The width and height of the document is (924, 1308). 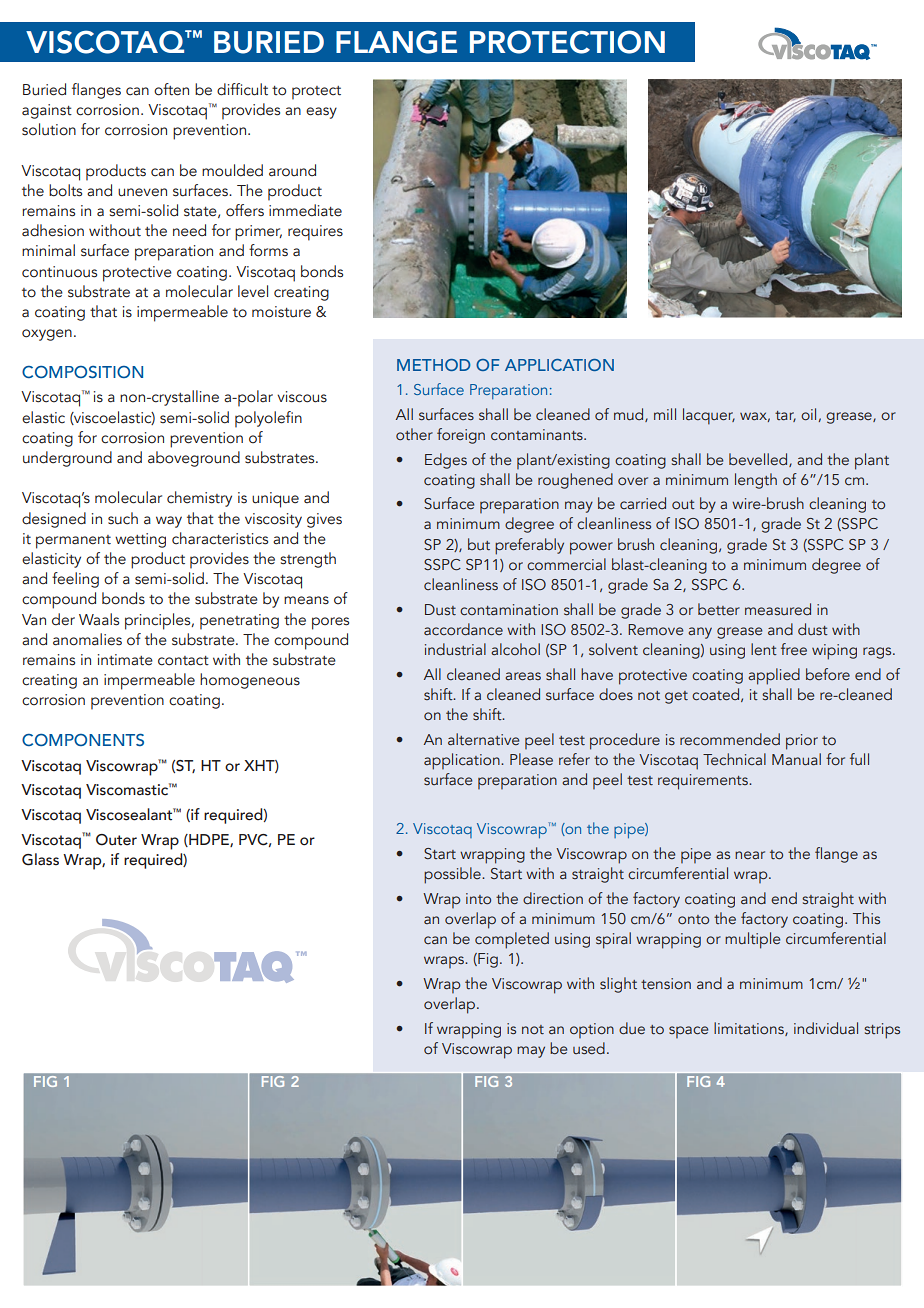 I want to click on oil, so click(x=808, y=414).
